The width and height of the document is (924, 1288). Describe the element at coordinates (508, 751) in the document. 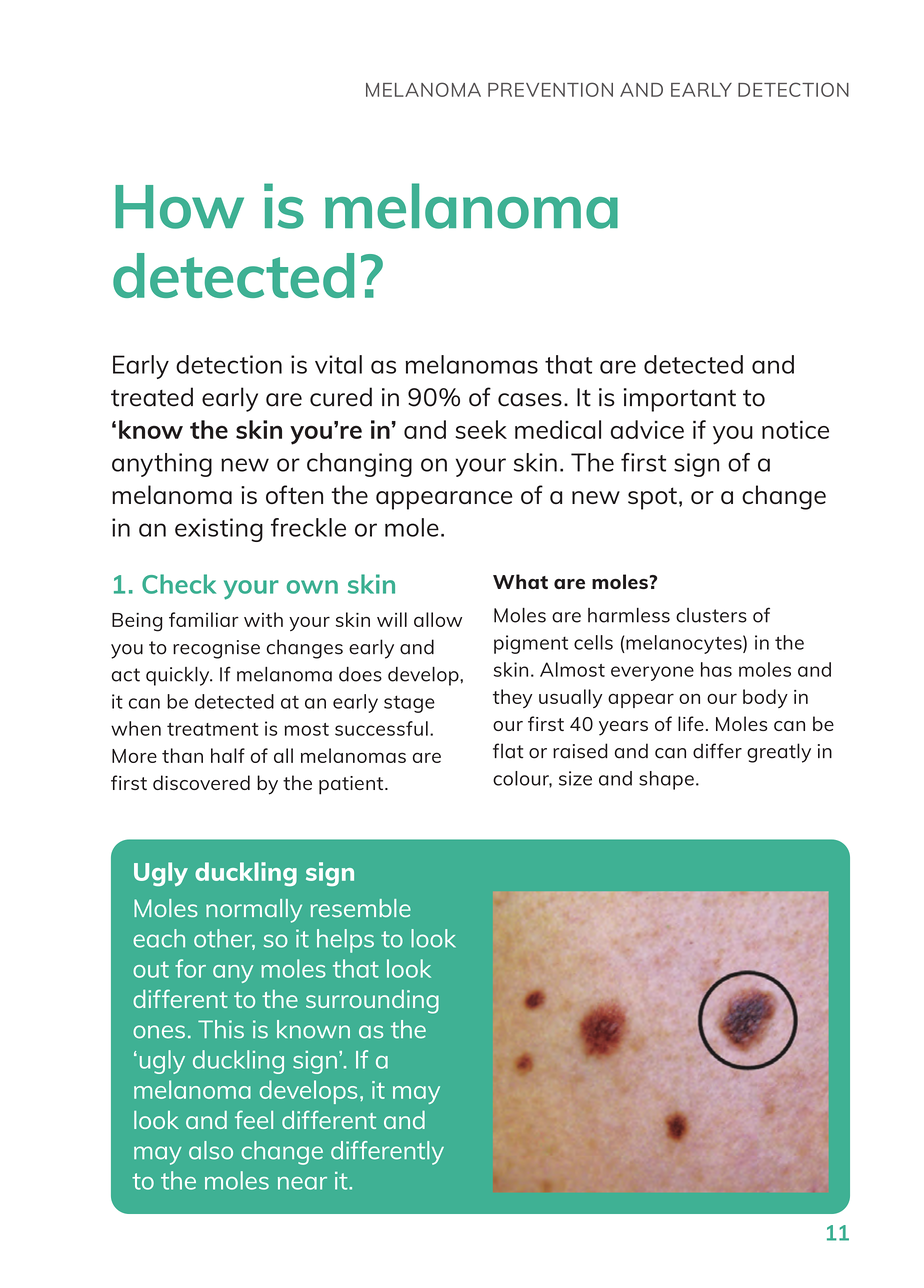

I see `flat` at that location.
